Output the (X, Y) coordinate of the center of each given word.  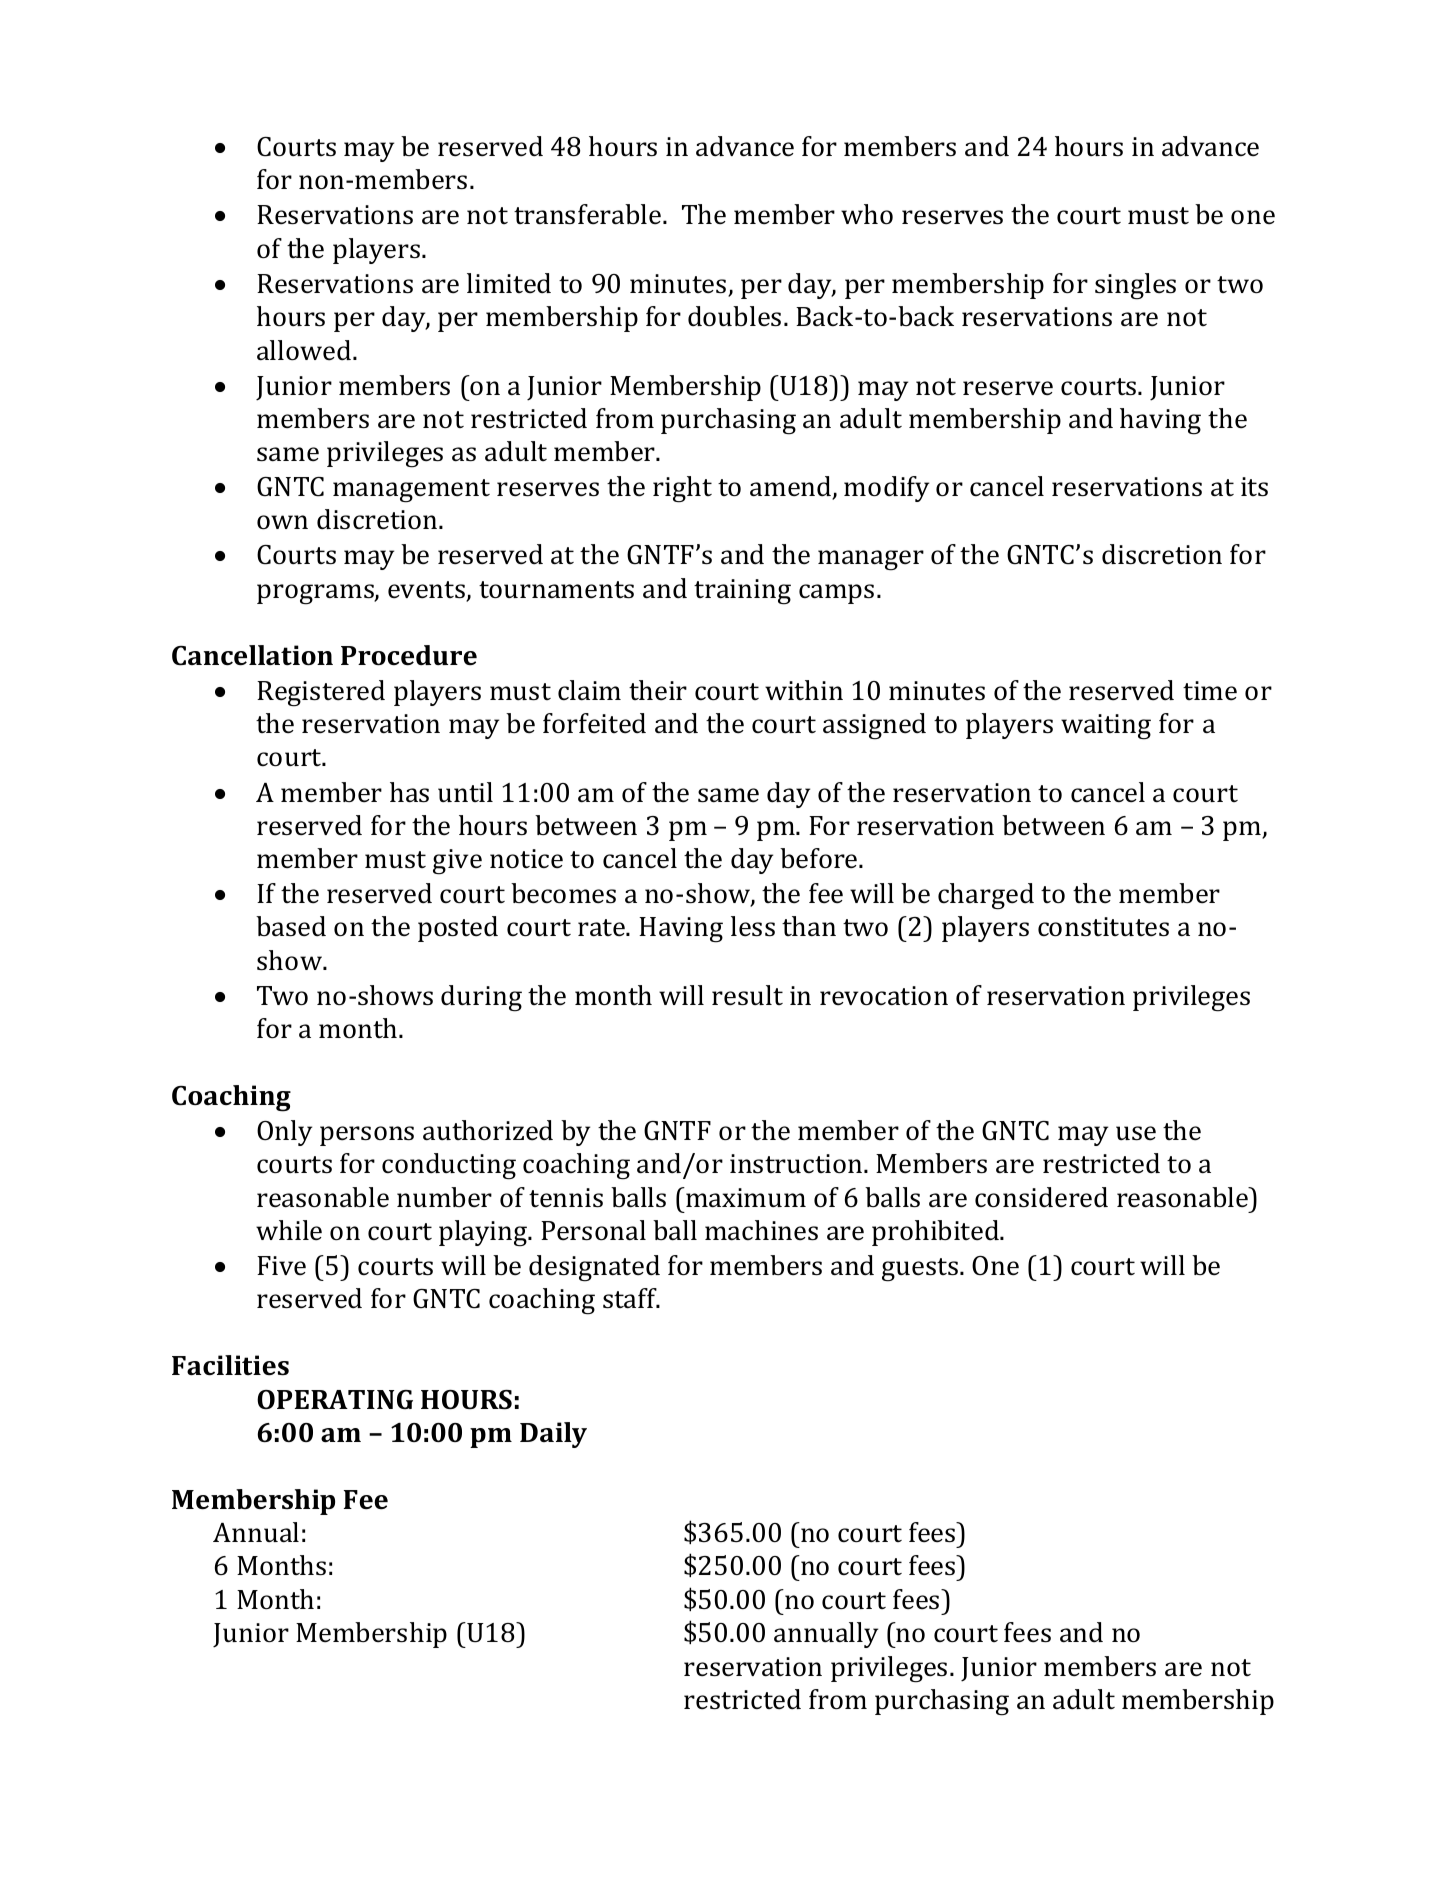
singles (1135, 286)
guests (920, 1270)
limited (509, 283)
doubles (734, 316)
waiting (1106, 727)
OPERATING (335, 1399)
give (457, 862)
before (820, 858)
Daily (553, 1435)
